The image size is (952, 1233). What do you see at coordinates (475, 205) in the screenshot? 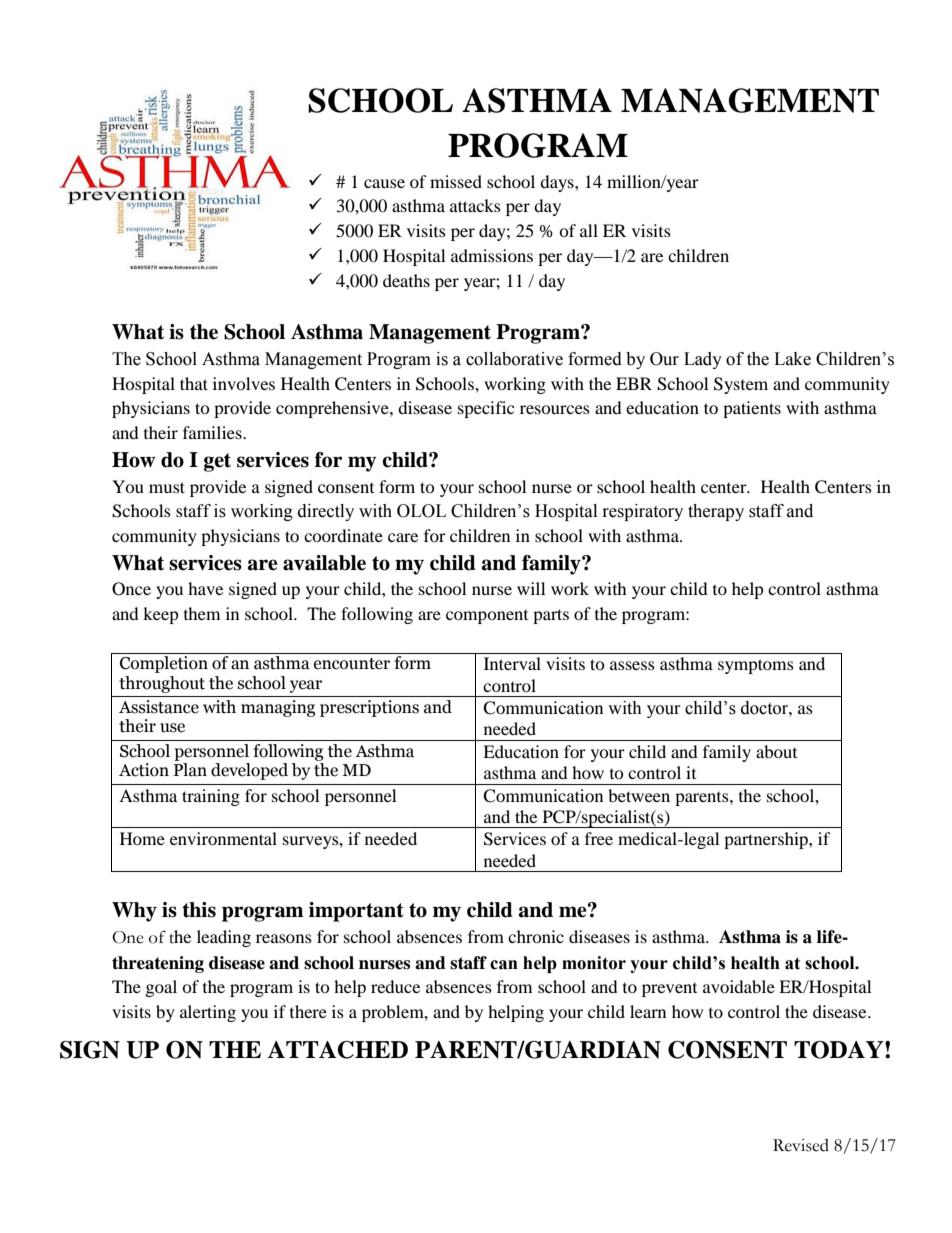
I see `attacks` at bounding box center [475, 205].
